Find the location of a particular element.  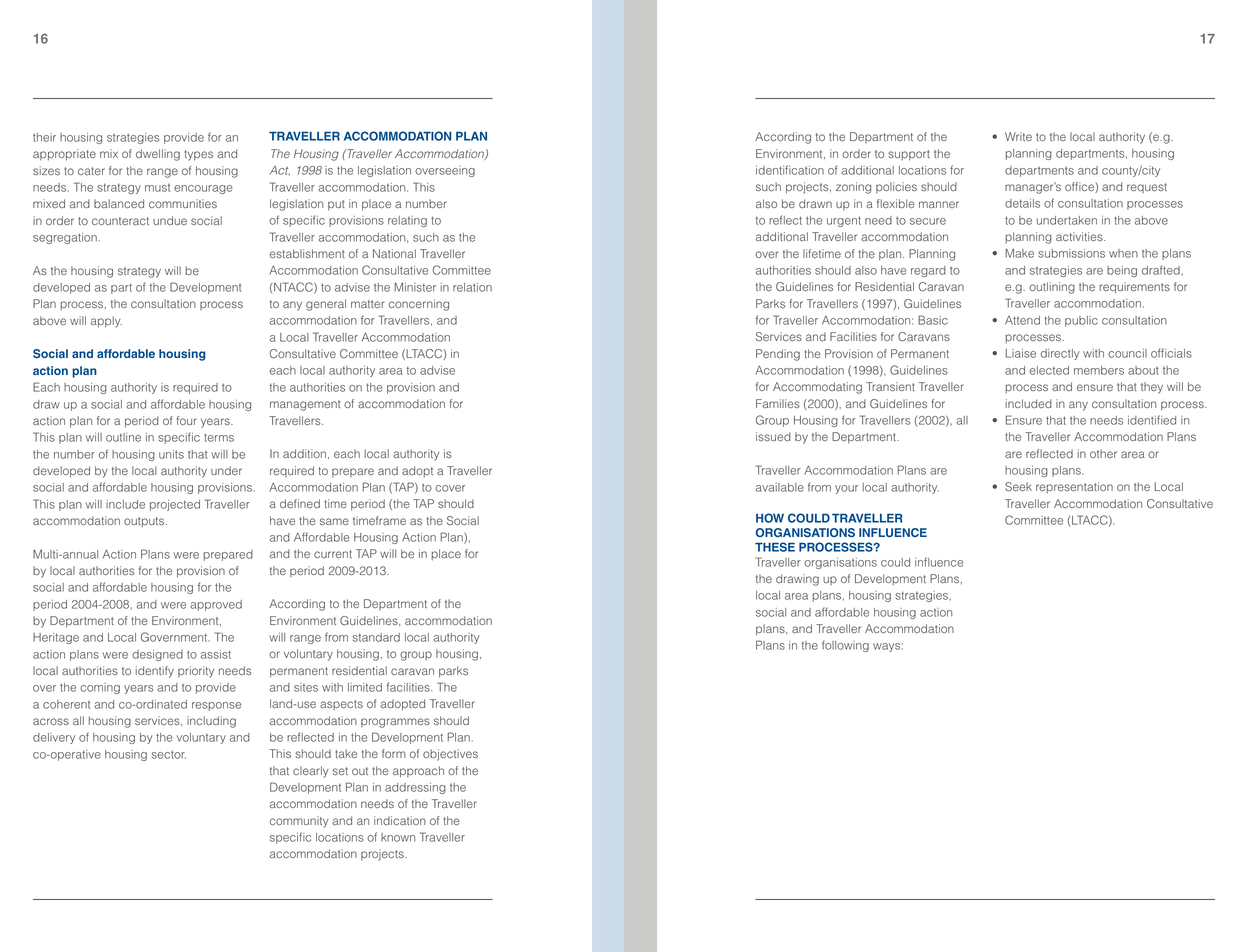

types is located at coordinates (198, 155).
